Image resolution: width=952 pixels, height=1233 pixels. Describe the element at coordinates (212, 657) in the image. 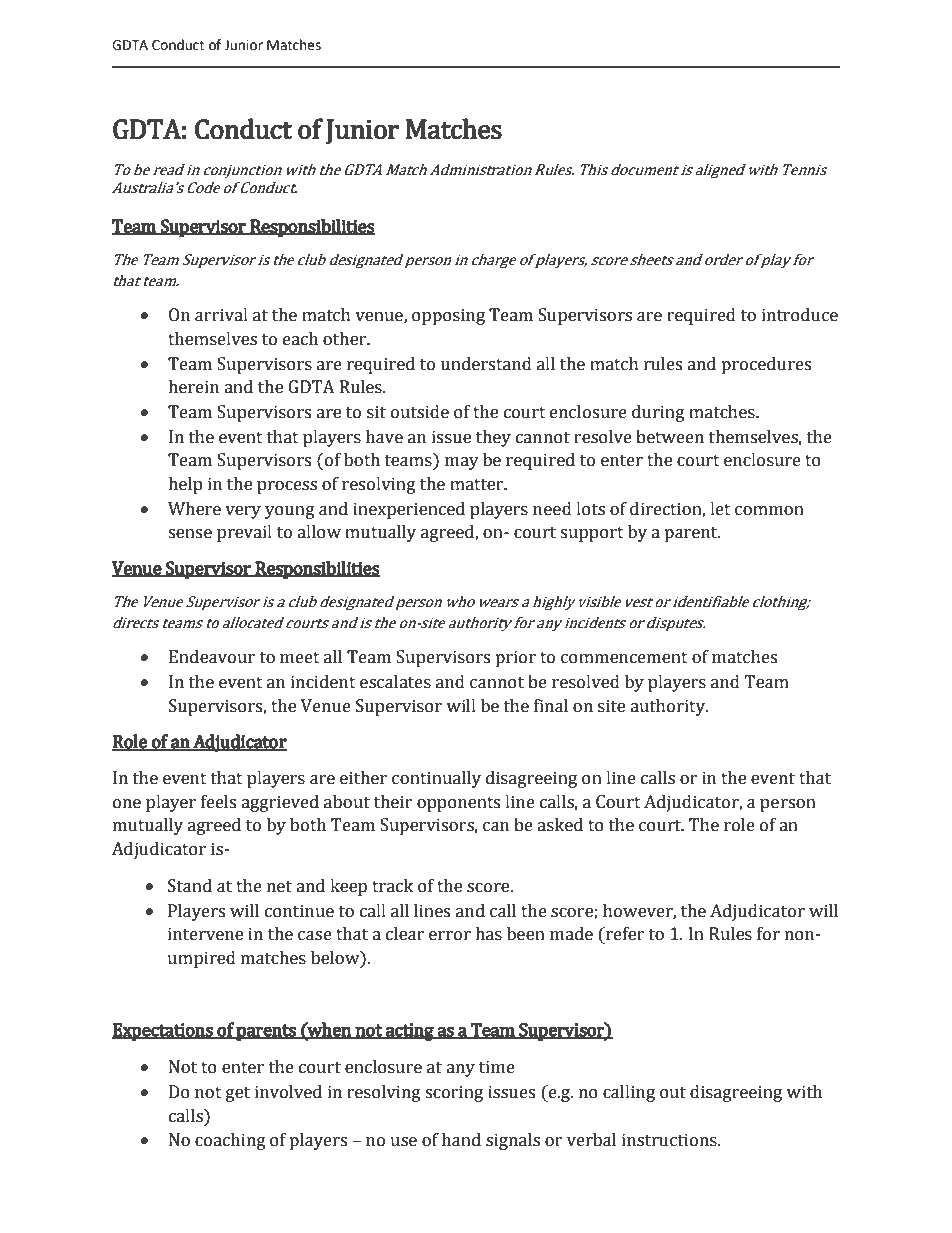

I see `Endeavour` at that location.
